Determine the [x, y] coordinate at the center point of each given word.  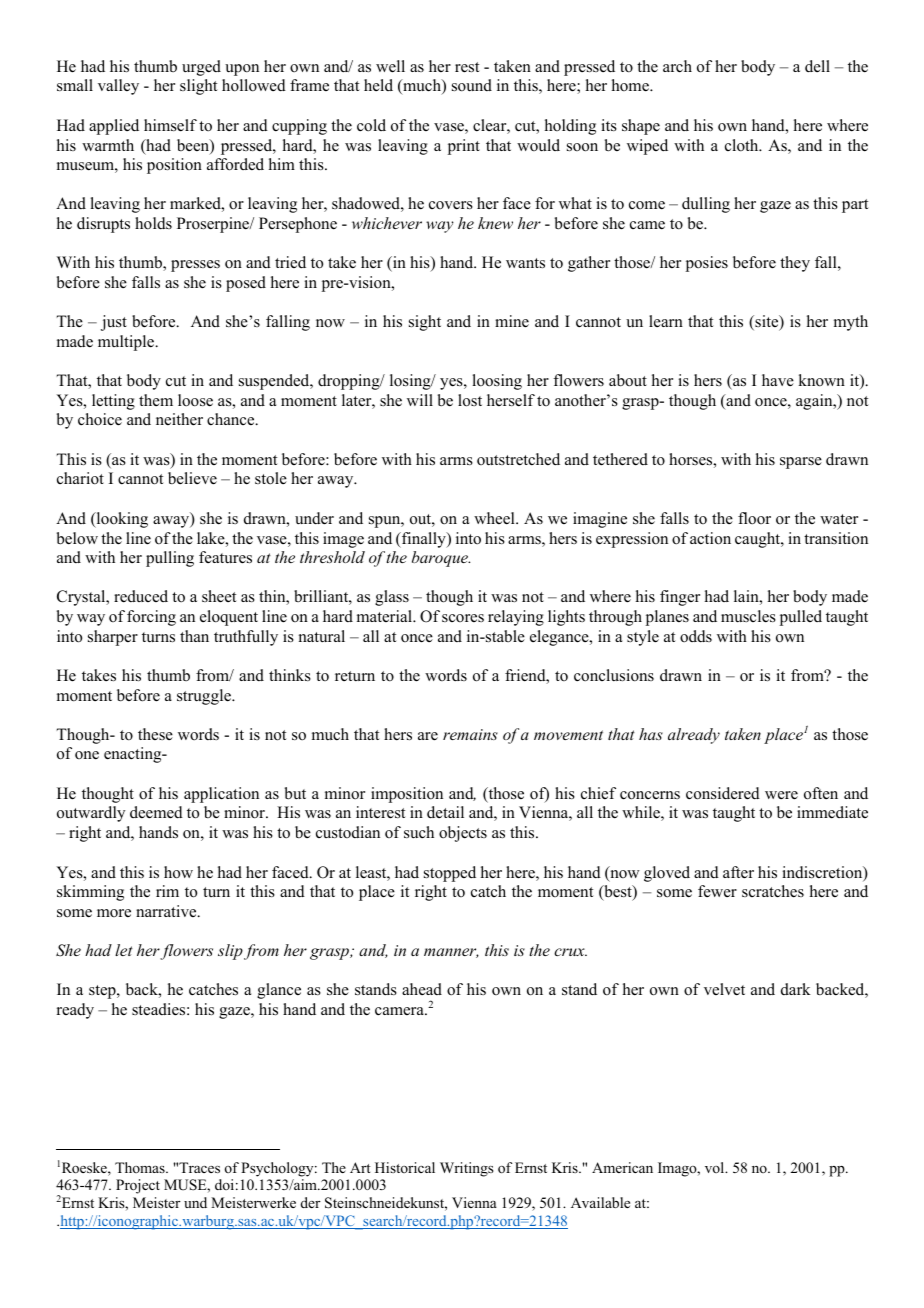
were [781, 795]
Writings [467, 1169]
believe [192, 478]
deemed [156, 812]
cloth [743, 145]
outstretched [518, 459]
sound [472, 85]
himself [170, 125]
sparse [801, 463]
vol [716, 1167]
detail [445, 812]
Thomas [141, 1167]
